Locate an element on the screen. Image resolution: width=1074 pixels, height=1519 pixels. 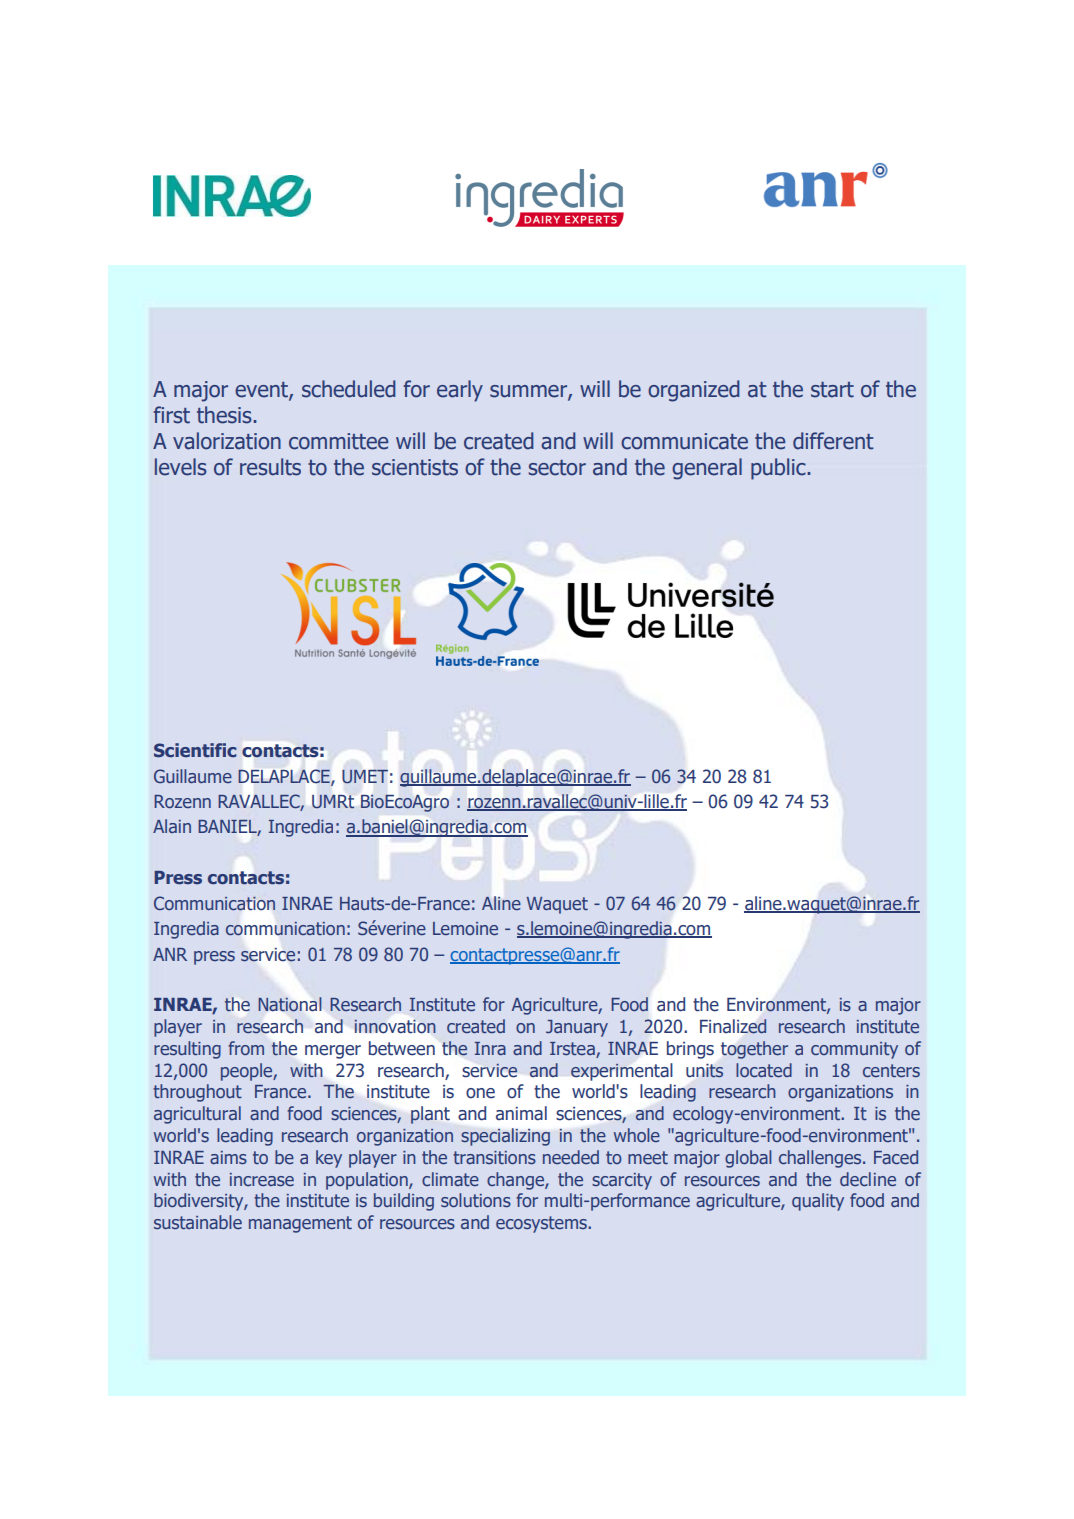
National is located at coordinates (290, 1004).
